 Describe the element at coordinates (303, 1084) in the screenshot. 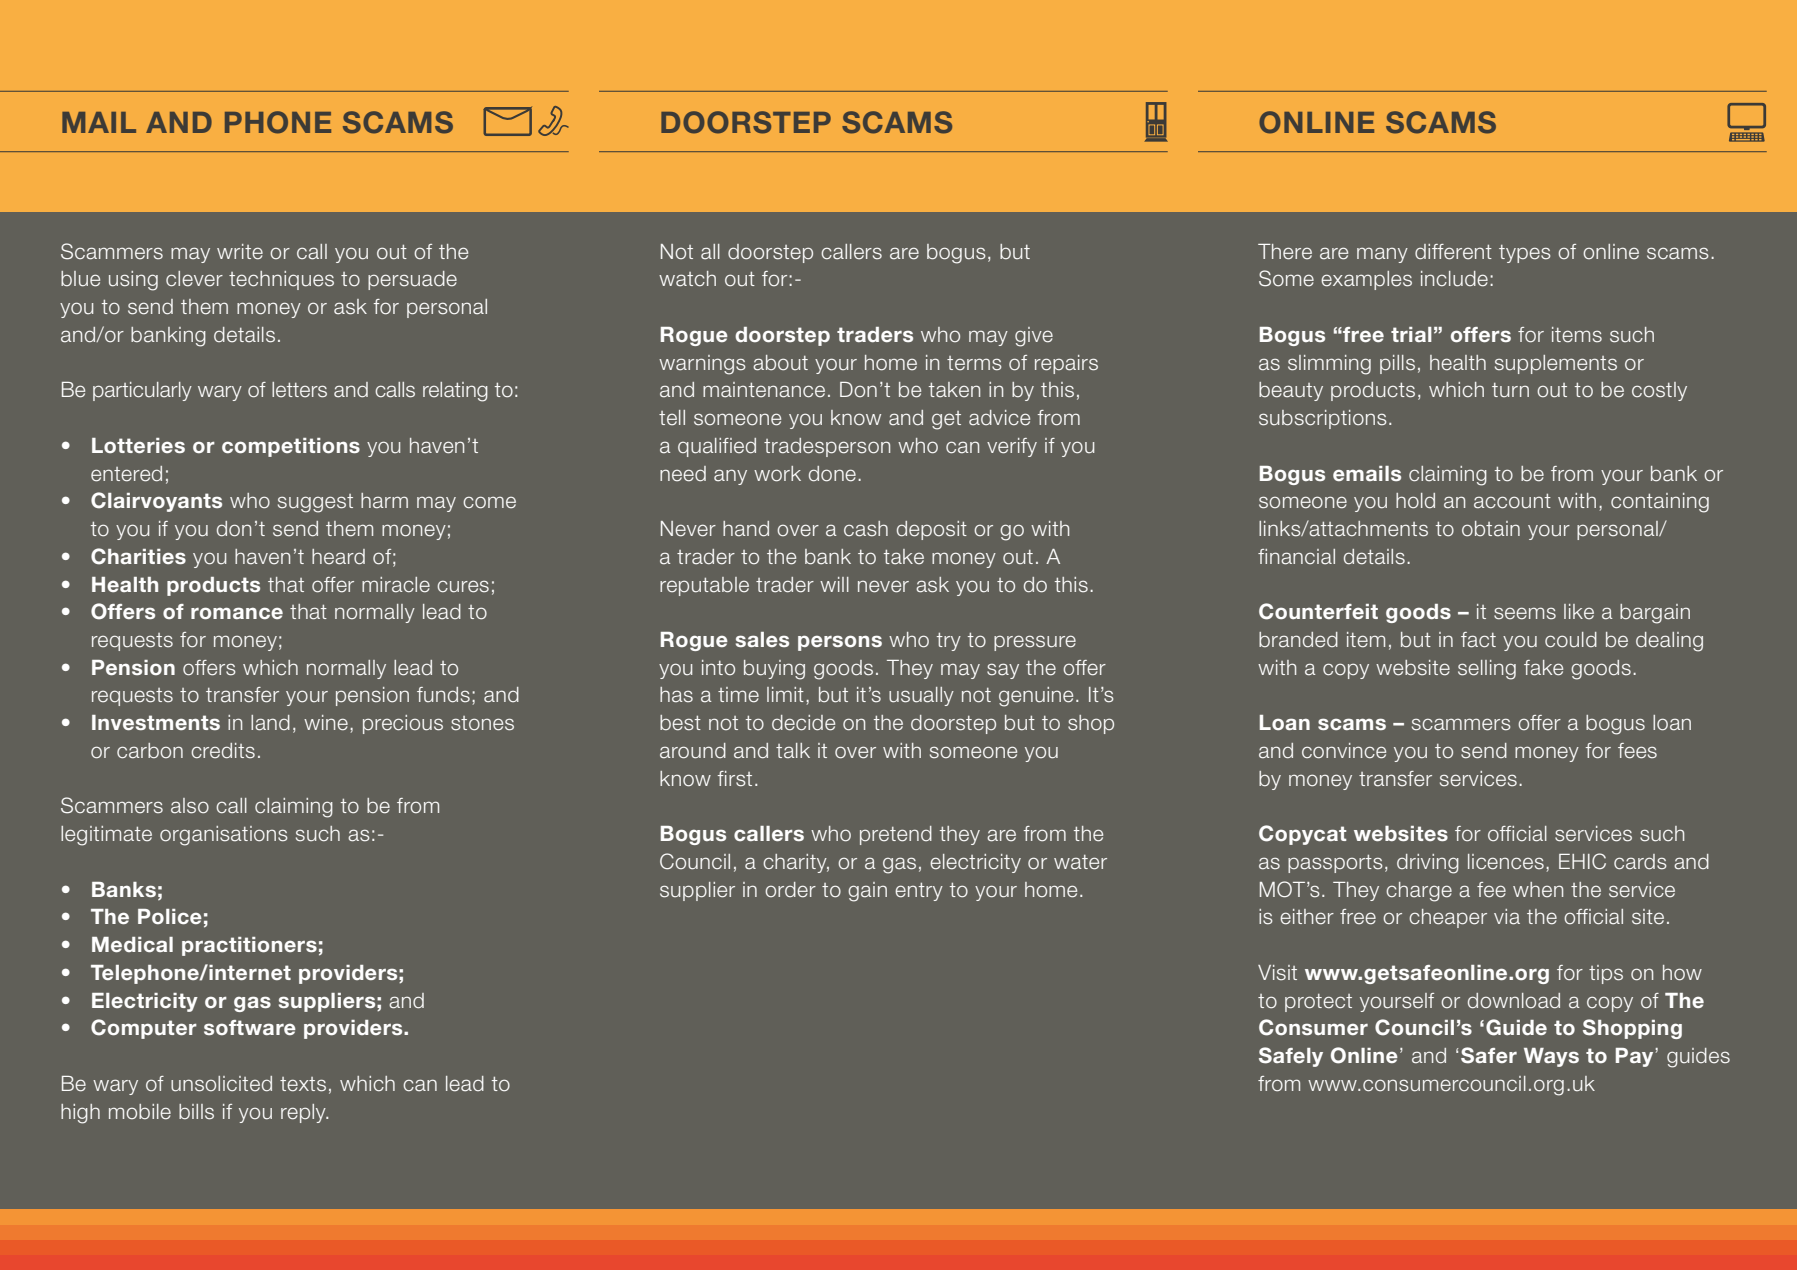

I see `texts` at that location.
